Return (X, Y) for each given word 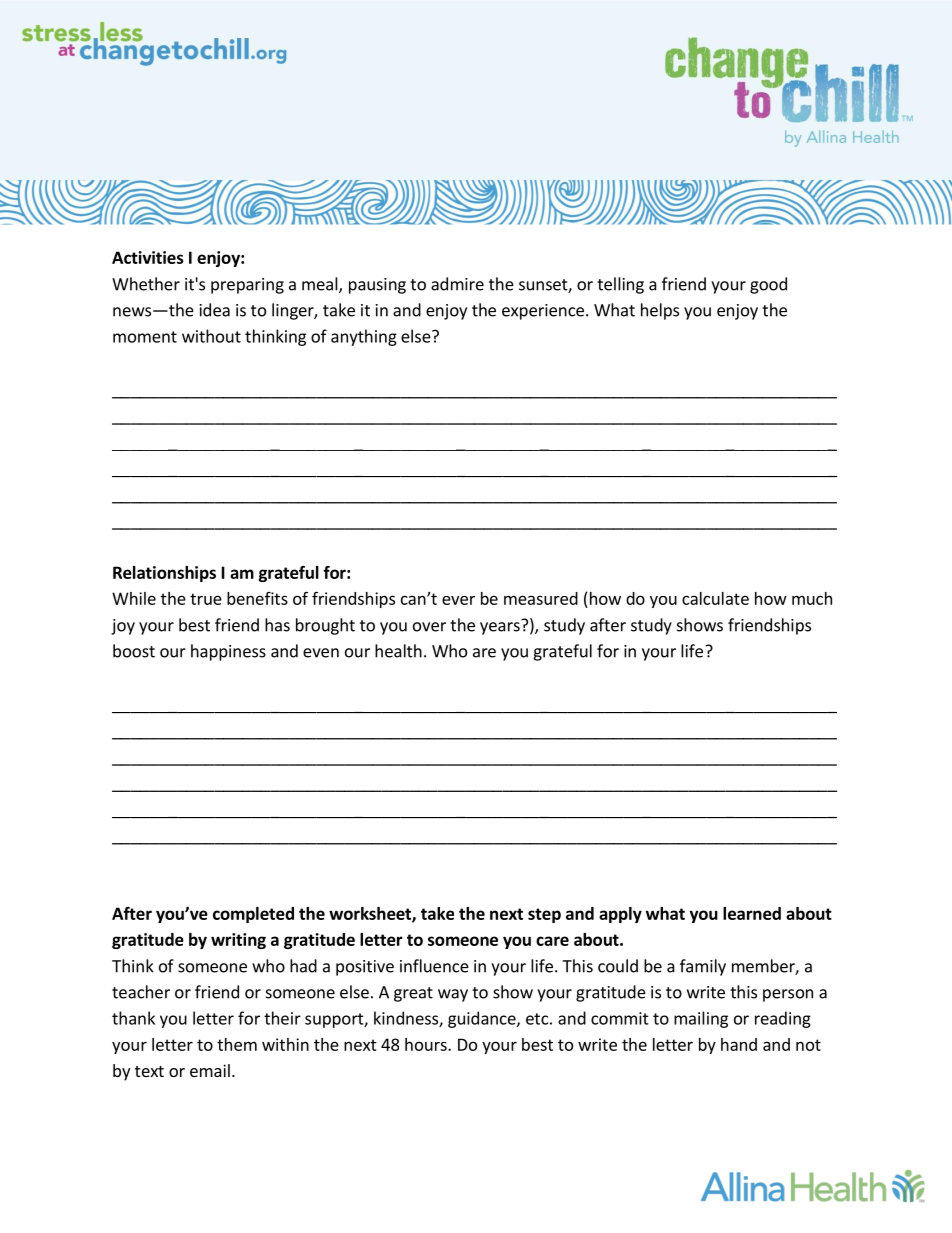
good (768, 285)
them (237, 1044)
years (501, 627)
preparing (247, 286)
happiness (228, 652)
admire (457, 284)
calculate (715, 598)
